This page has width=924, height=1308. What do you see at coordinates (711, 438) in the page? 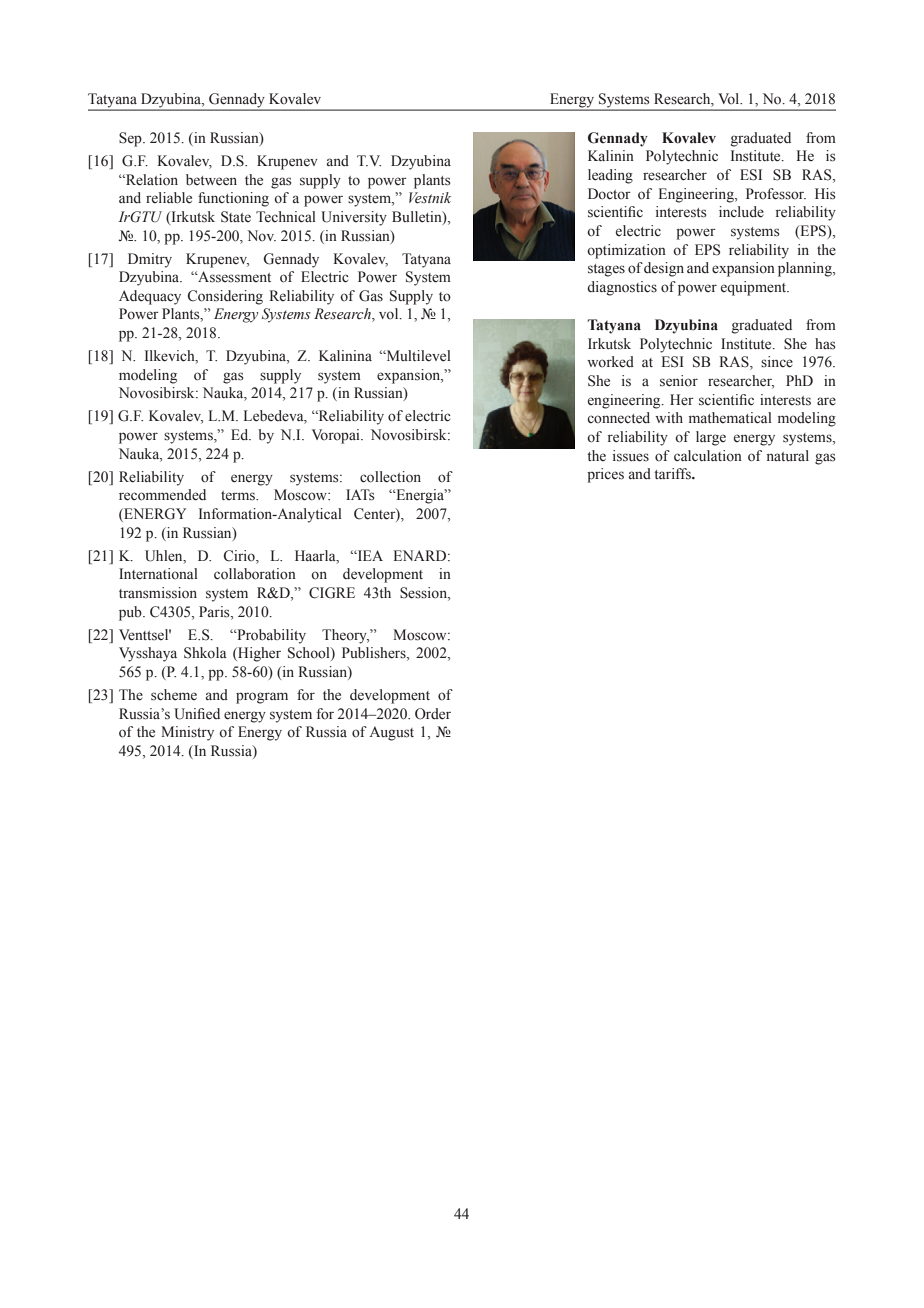
I see `large` at bounding box center [711, 438].
